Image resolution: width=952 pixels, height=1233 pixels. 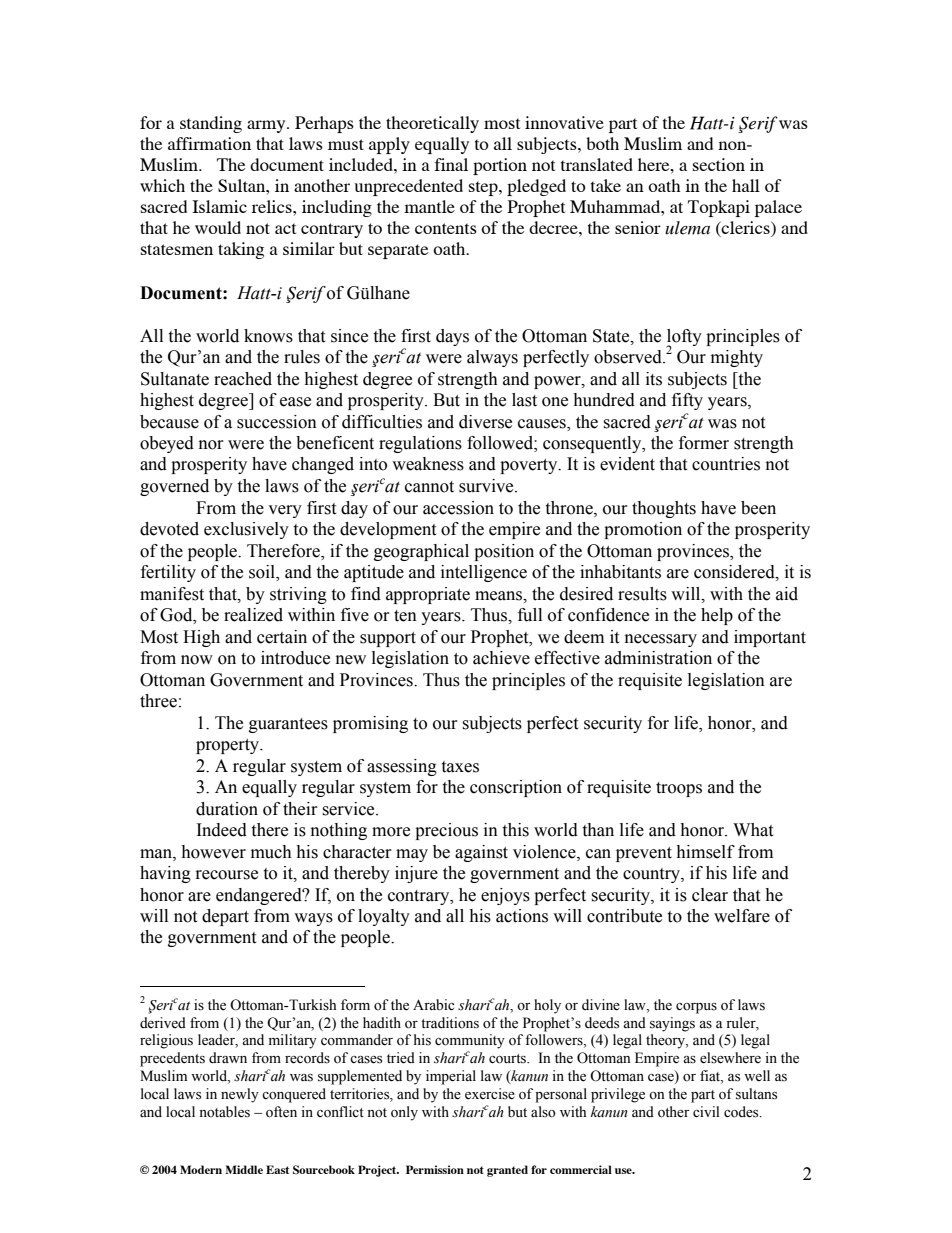 What do you see at coordinates (224, 1112) in the document?
I see `notables` at bounding box center [224, 1112].
